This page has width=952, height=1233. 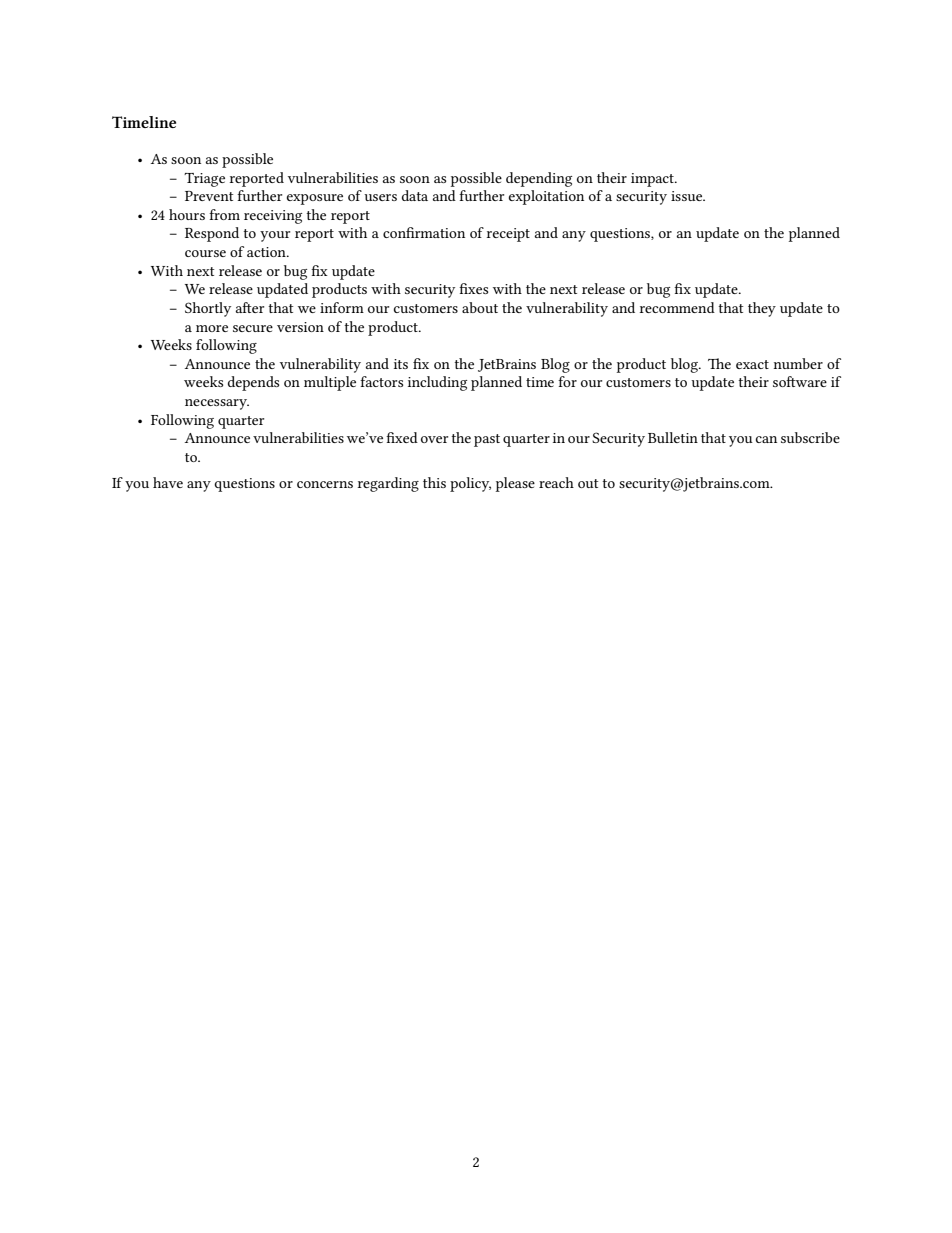 I want to click on issue, so click(x=688, y=196).
